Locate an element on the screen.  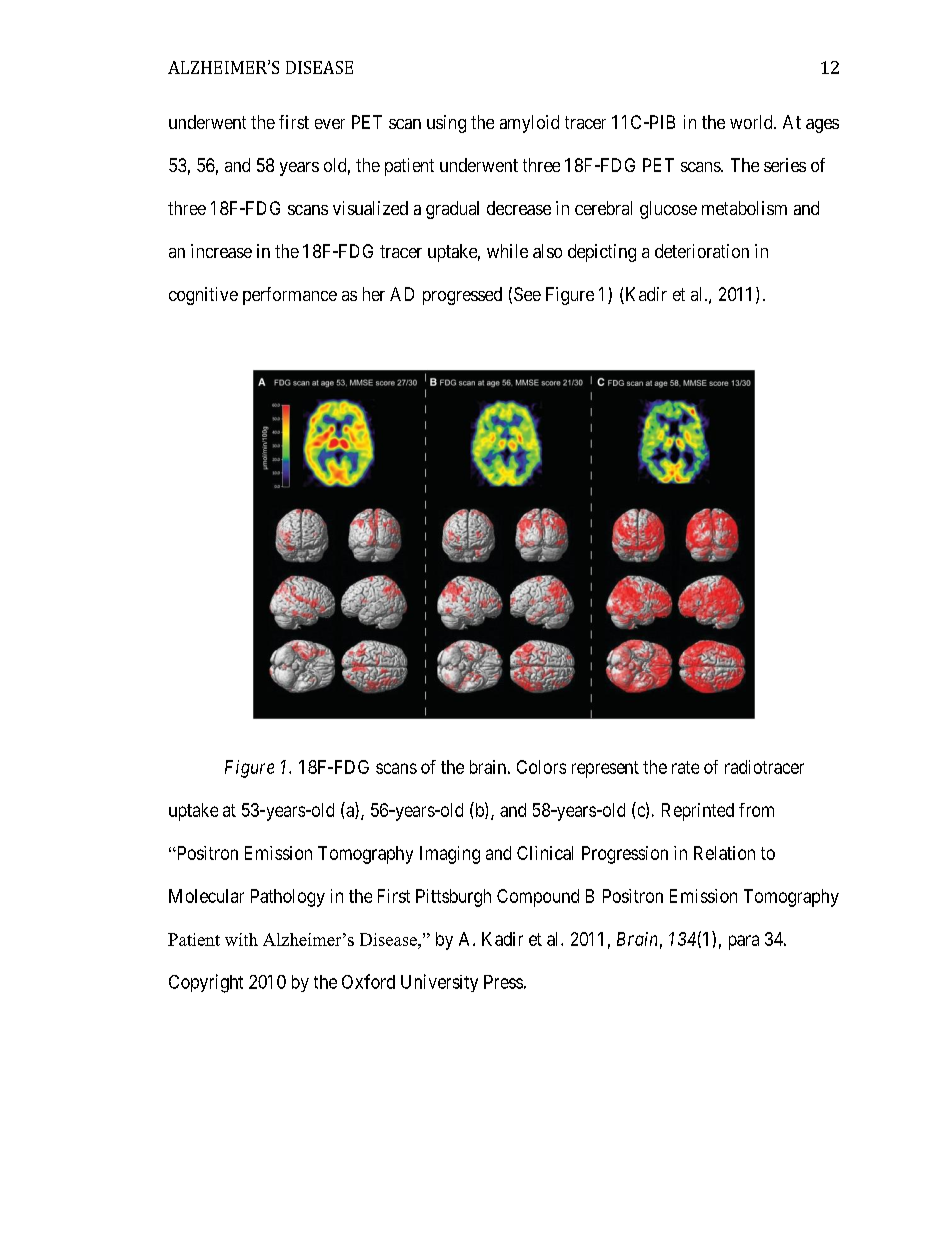
Colors is located at coordinates (541, 767).
